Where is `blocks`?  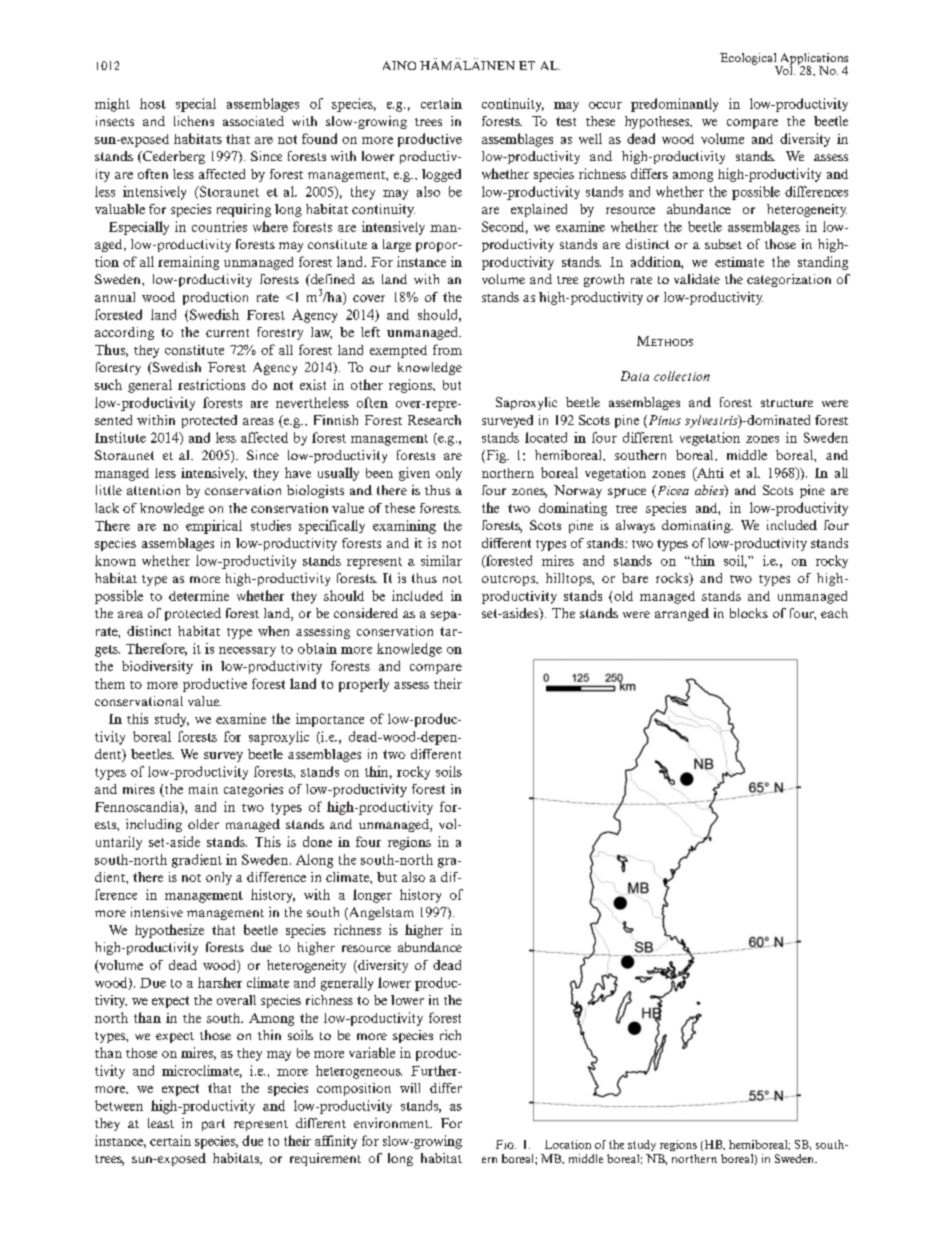
blocks is located at coordinates (749, 613).
